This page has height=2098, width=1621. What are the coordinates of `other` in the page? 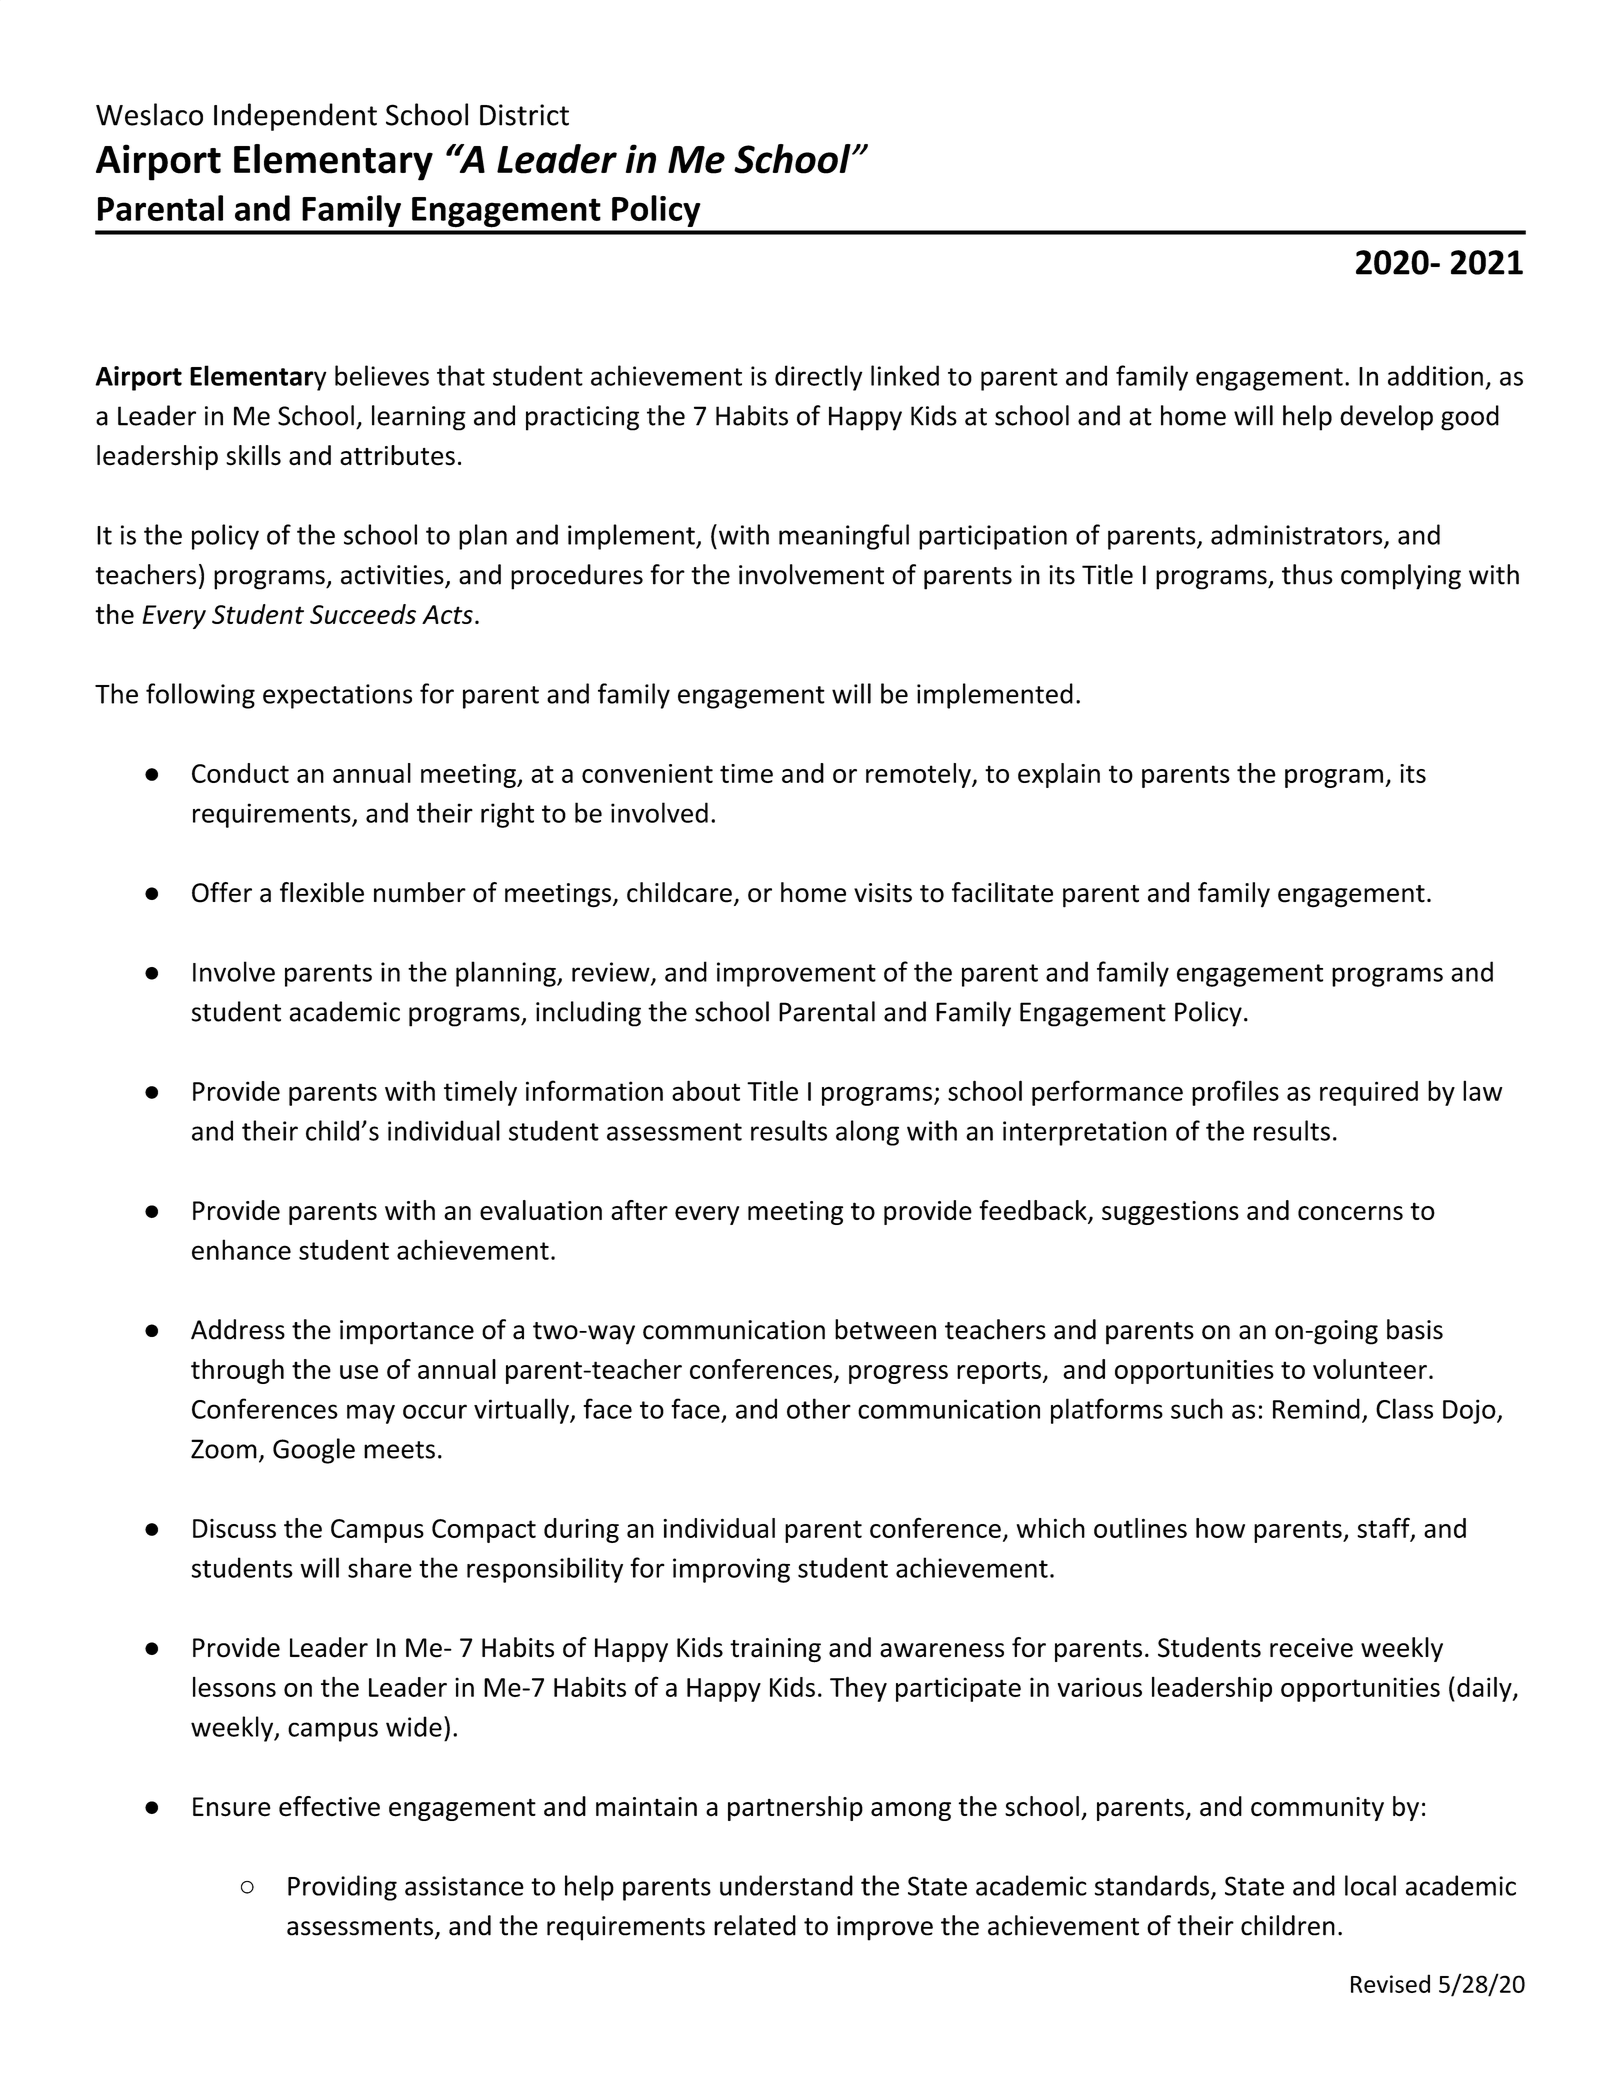 It's located at (819, 1408).
